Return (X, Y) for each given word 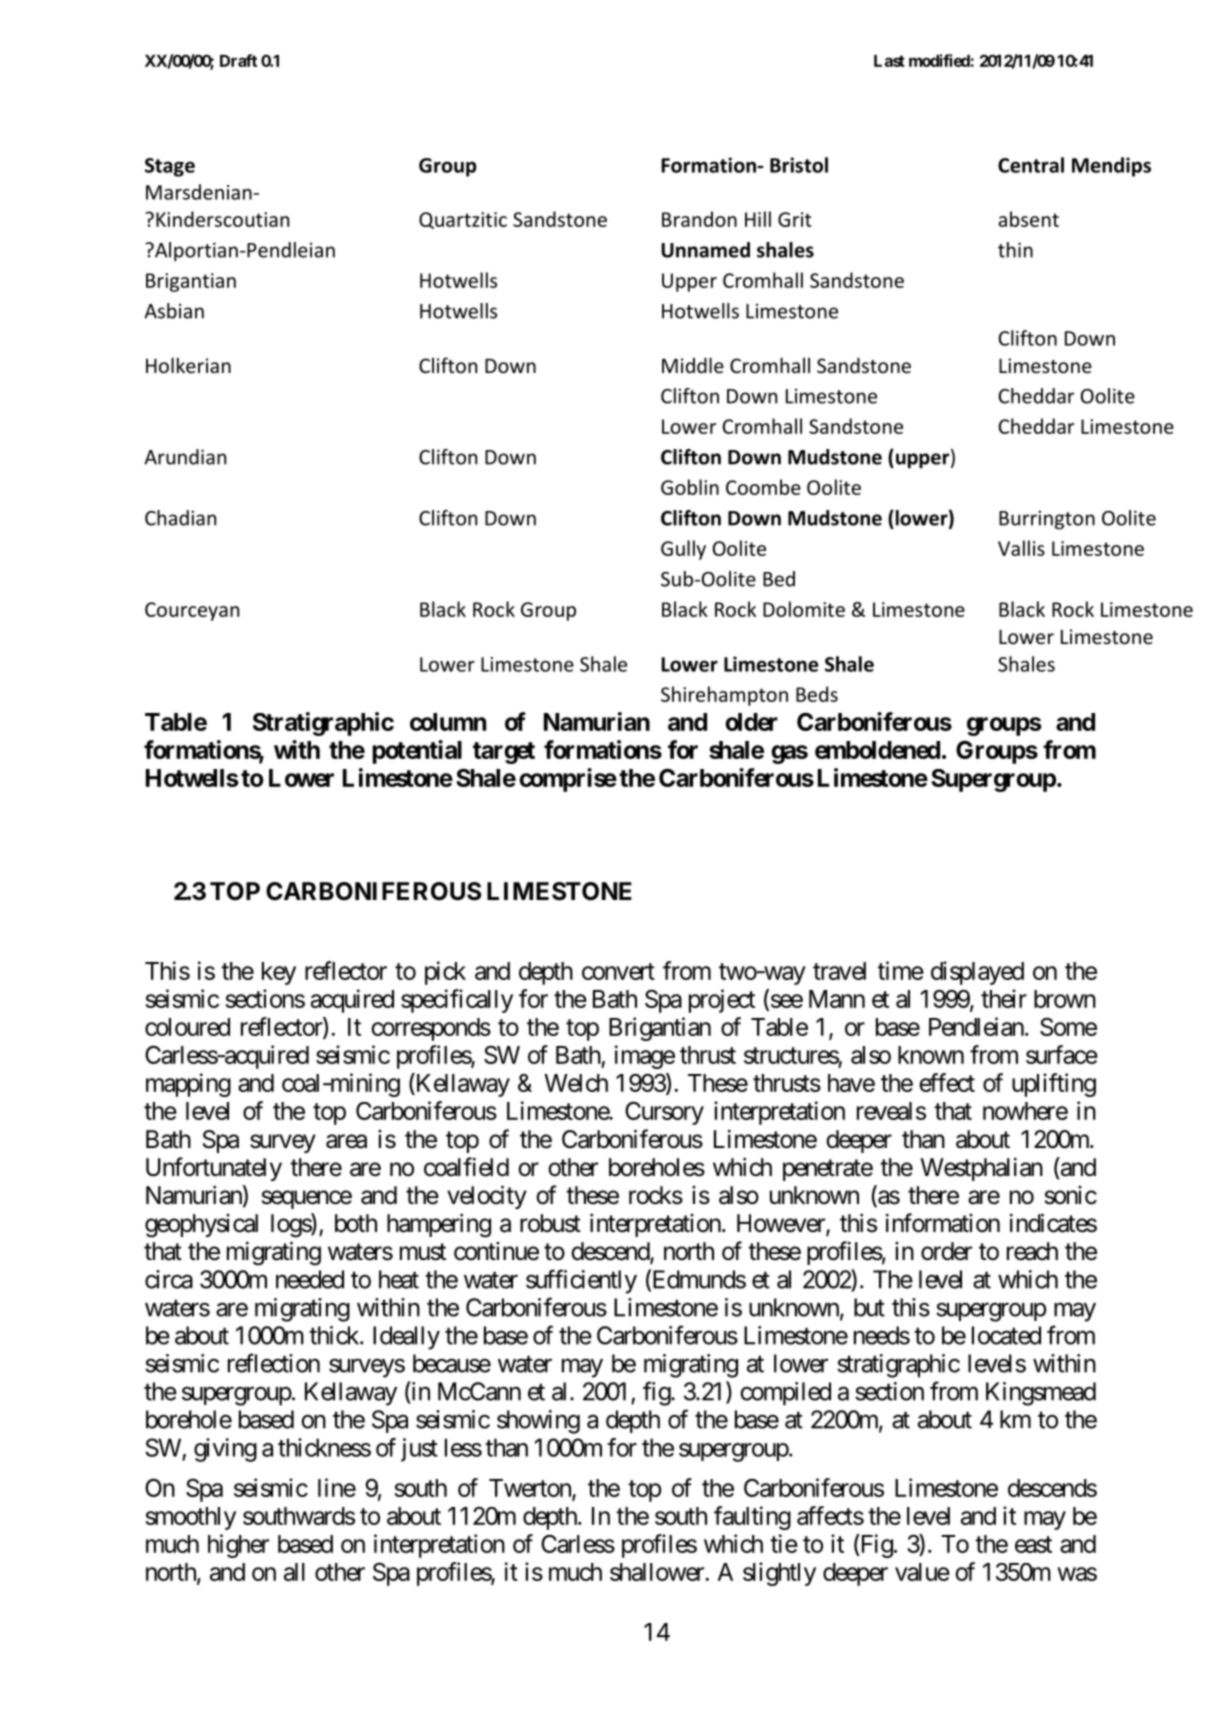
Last (889, 61)
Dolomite (804, 609)
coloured (187, 1027)
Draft (238, 60)
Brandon (699, 219)
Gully (683, 550)
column (448, 722)
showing (538, 1422)
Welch (576, 1083)
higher (238, 1546)
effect (947, 1082)
